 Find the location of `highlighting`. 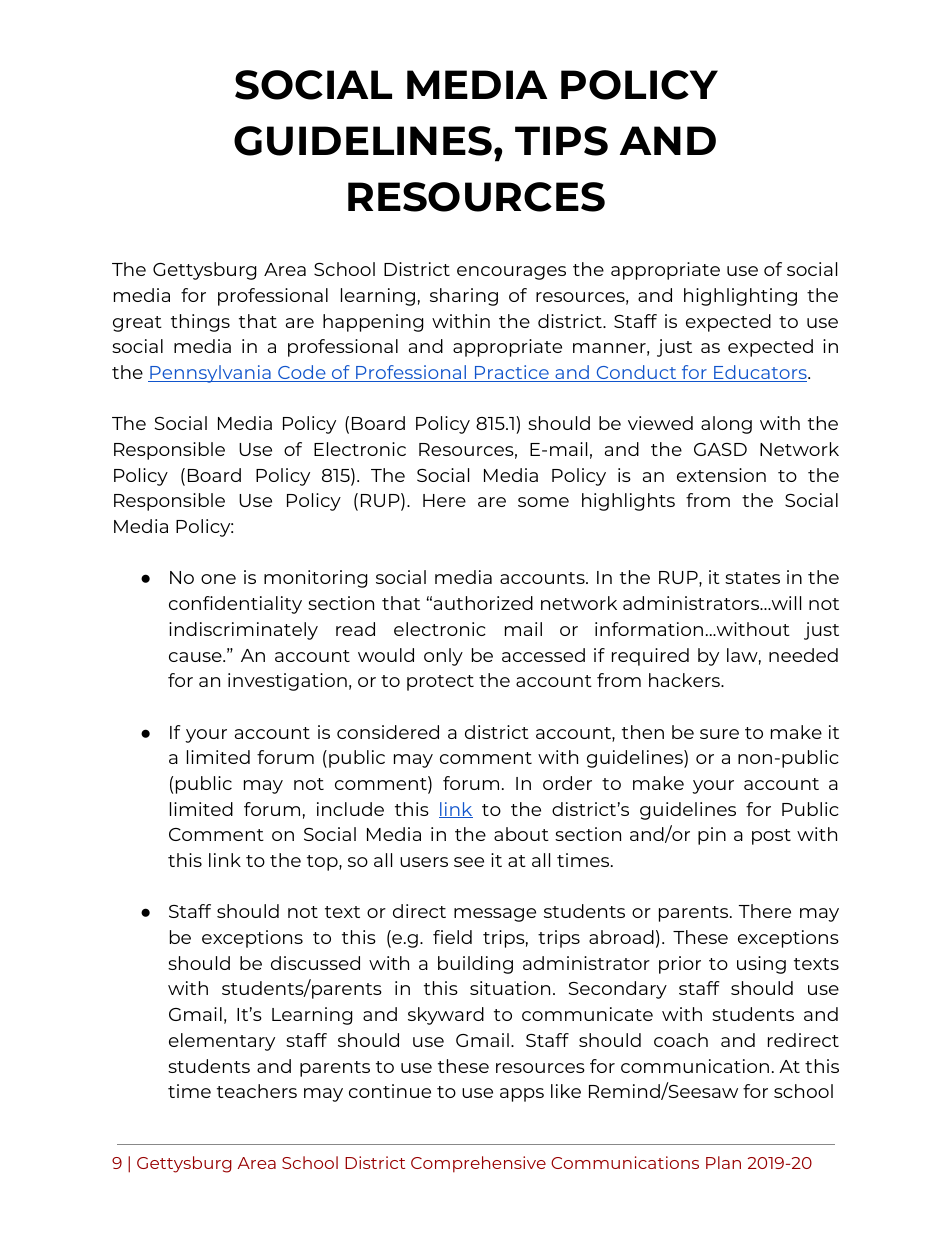

highlighting is located at coordinates (740, 297).
